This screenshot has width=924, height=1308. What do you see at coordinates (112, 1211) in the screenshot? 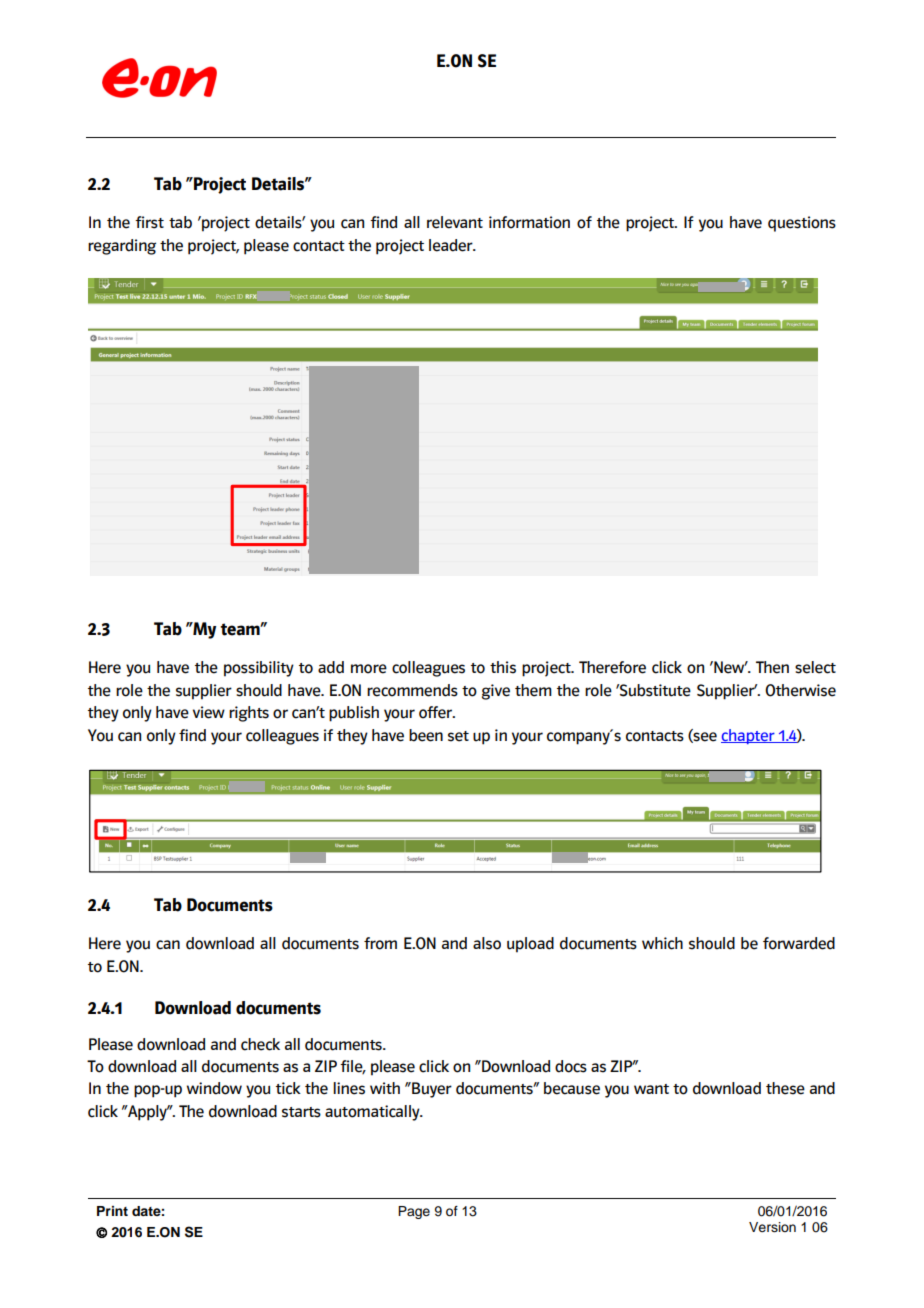
I see `Print` at bounding box center [112, 1211].
